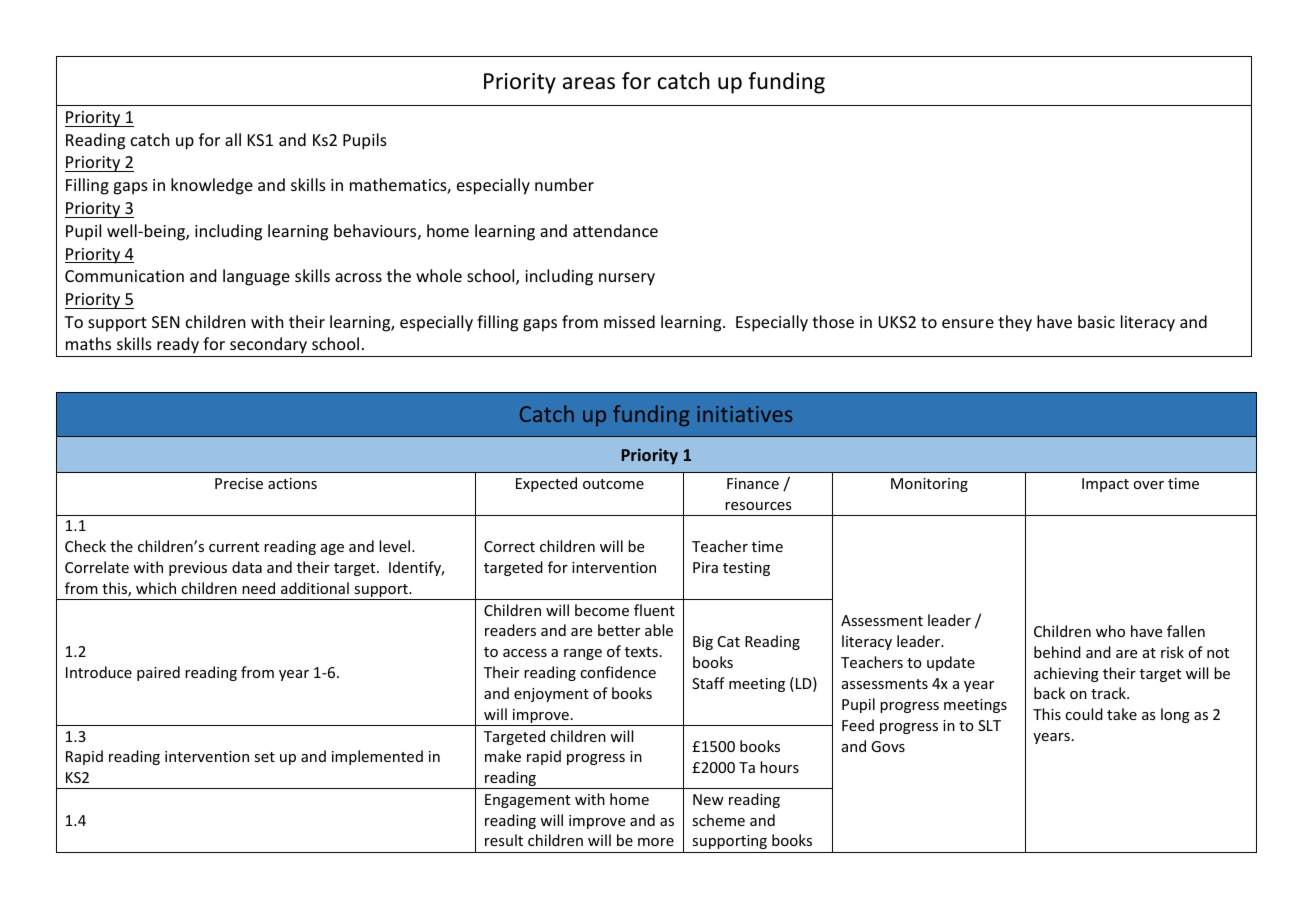 The height and width of the document is (924, 1308). What do you see at coordinates (264, 757) in the document?
I see `set` at bounding box center [264, 757].
